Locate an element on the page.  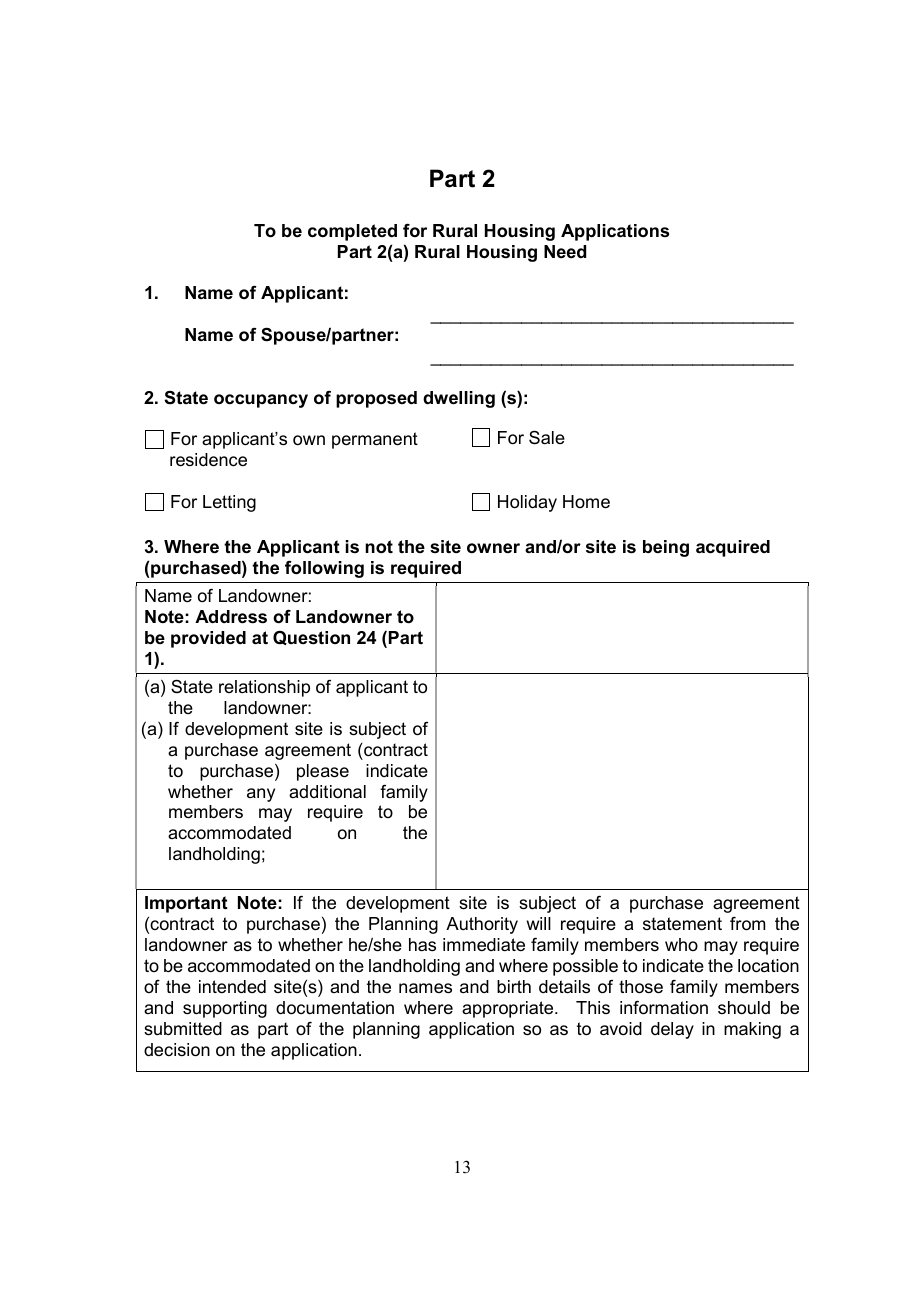
completed is located at coordinates (352, 232).
